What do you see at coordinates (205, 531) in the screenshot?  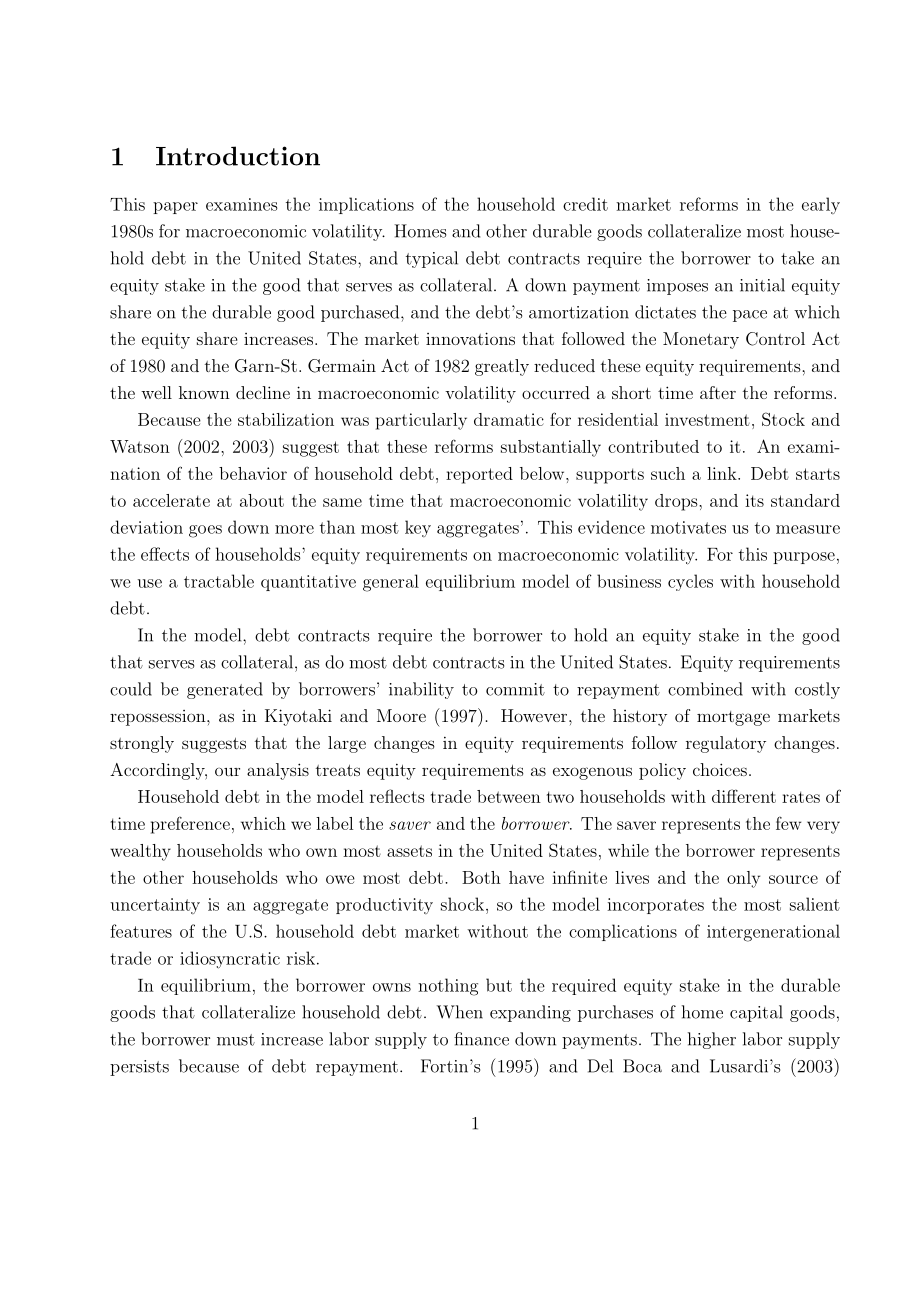 I see `goes` at bounding box center [205, 531].
